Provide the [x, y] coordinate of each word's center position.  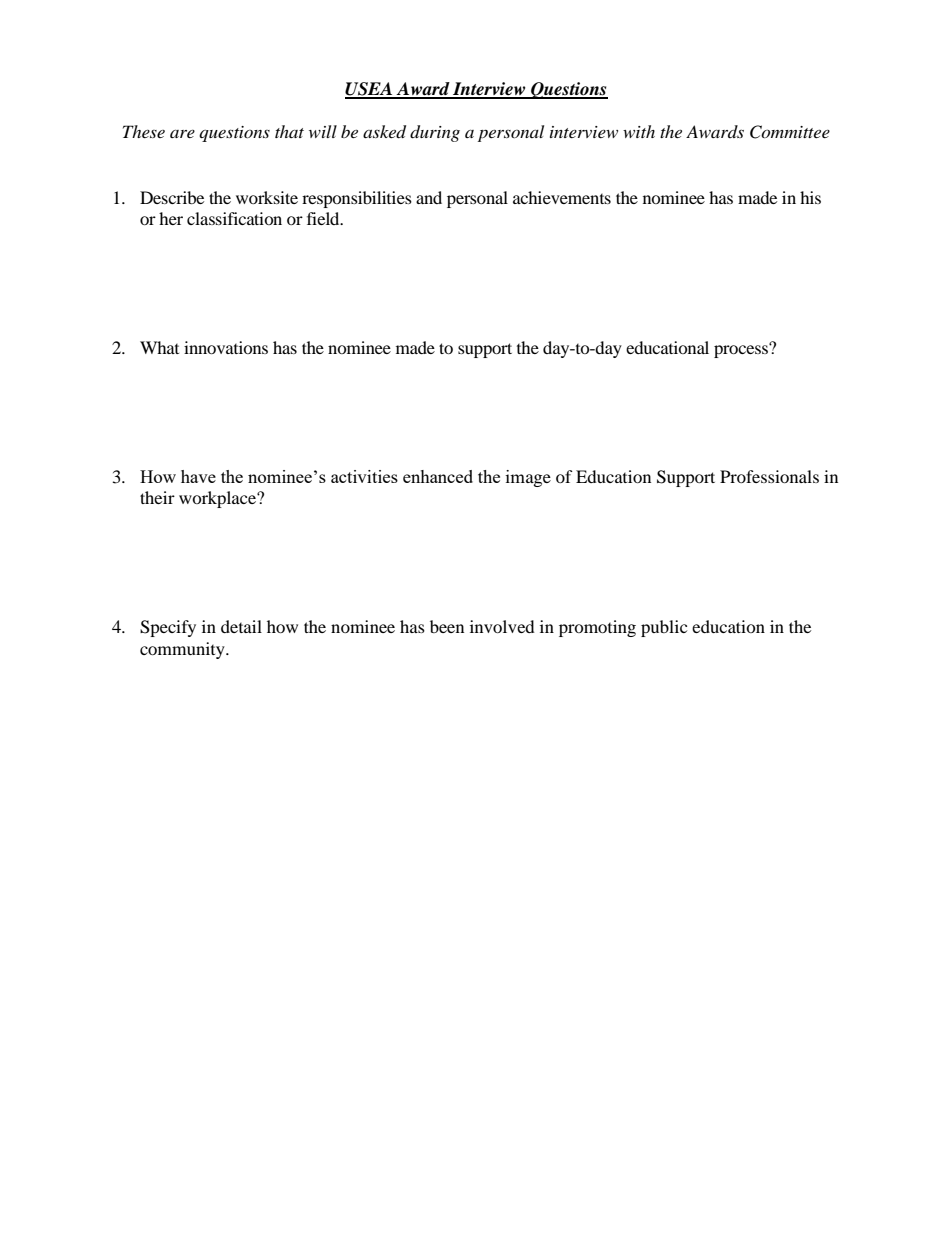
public [664, 628]
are [182, 134]
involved [502, 626]
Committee [790, 132]
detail [241, 626]
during [435, 133]
